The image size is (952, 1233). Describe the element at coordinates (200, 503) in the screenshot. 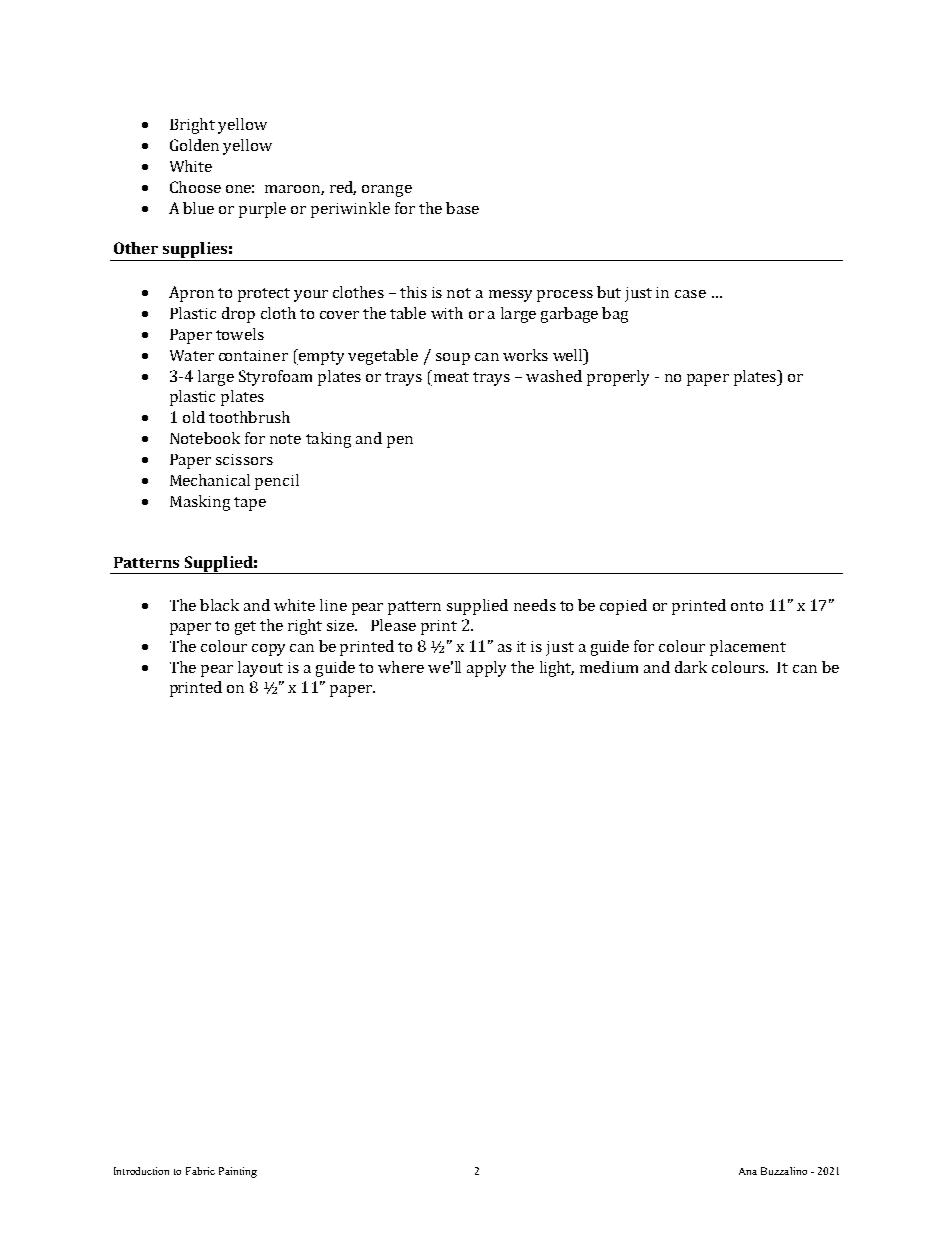

I see `Masking` at that location.
